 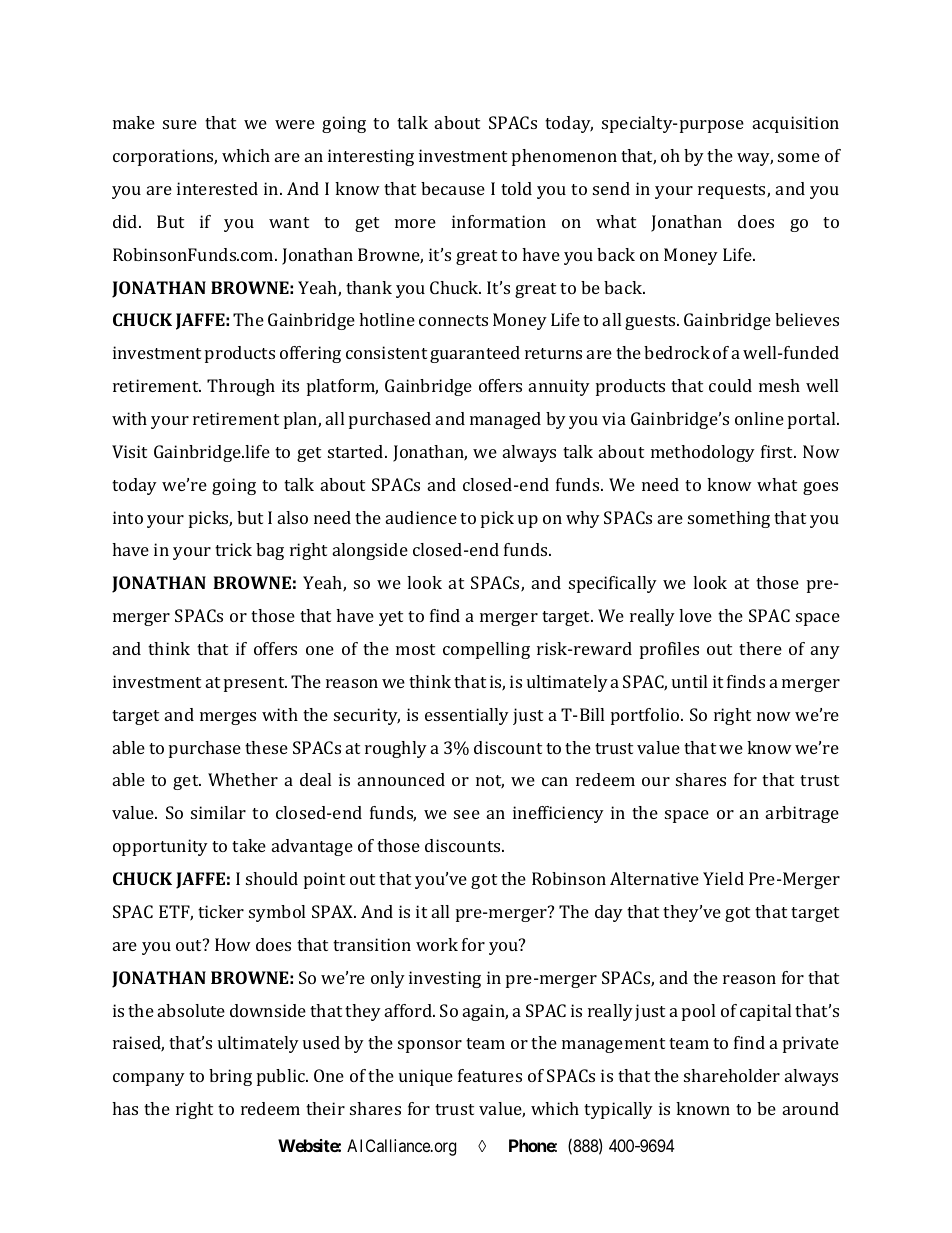 I want to click on Visit, so click(x=129, y=451).
